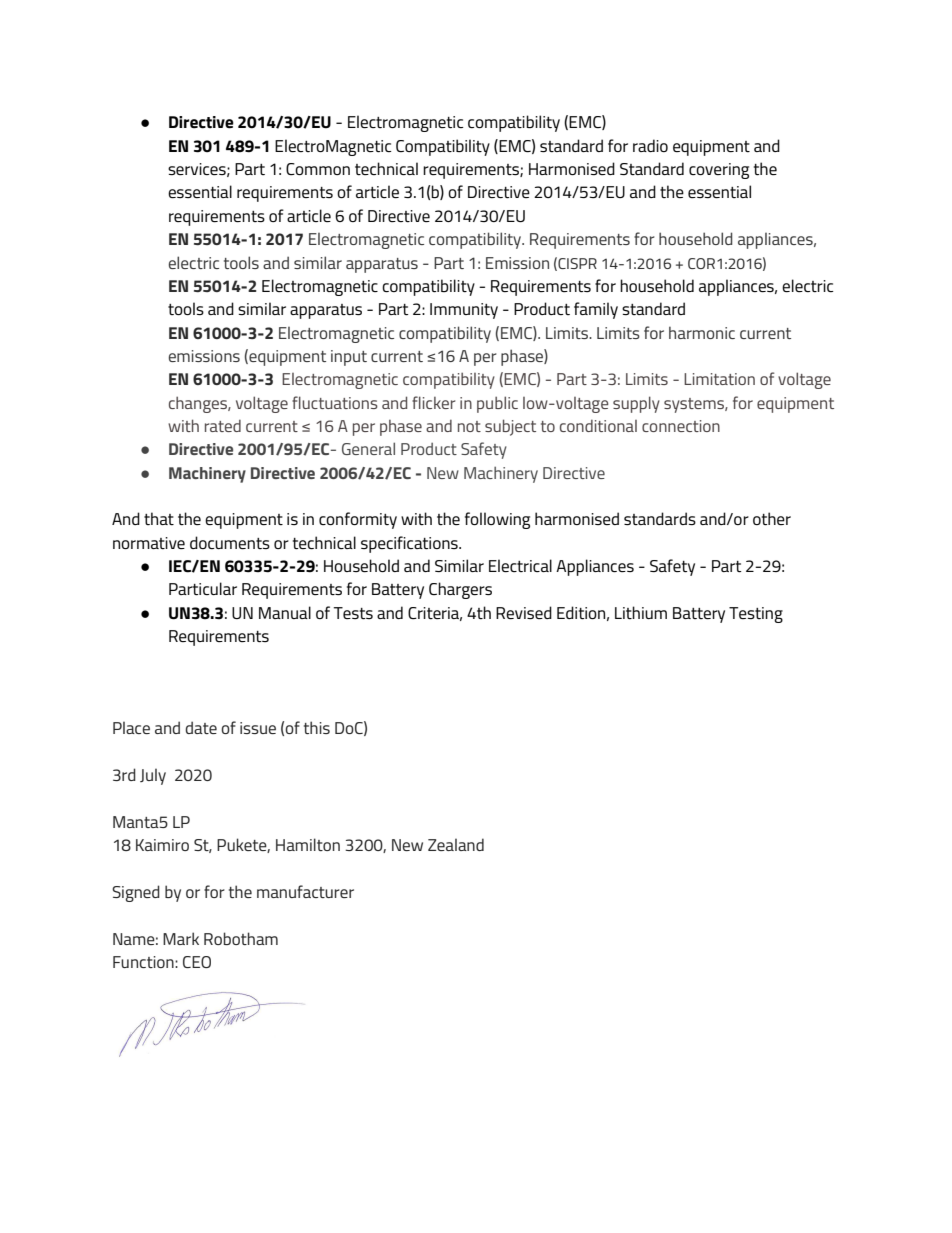 Image resolution: width=952 pixels, height=1233 pixels. What do you see at coordinates (719, 171) in the image?
I see `covering` at bounding box center [719, 171].
